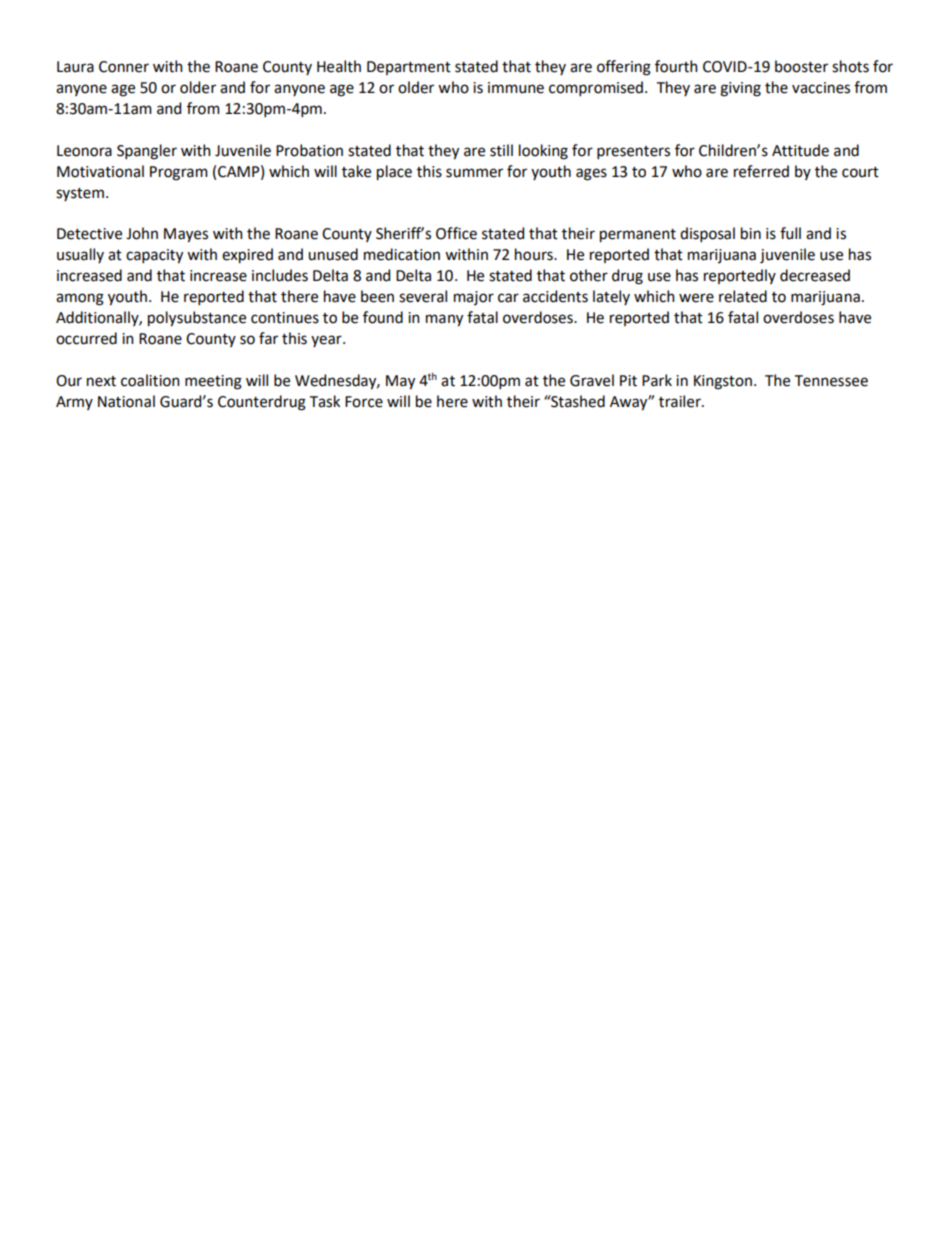 This screenshot has width=952, height=1233. What do you see at coordinates (723, 382) in the screenshot?
I see `Kingston` at bounding box center [723, 382].
